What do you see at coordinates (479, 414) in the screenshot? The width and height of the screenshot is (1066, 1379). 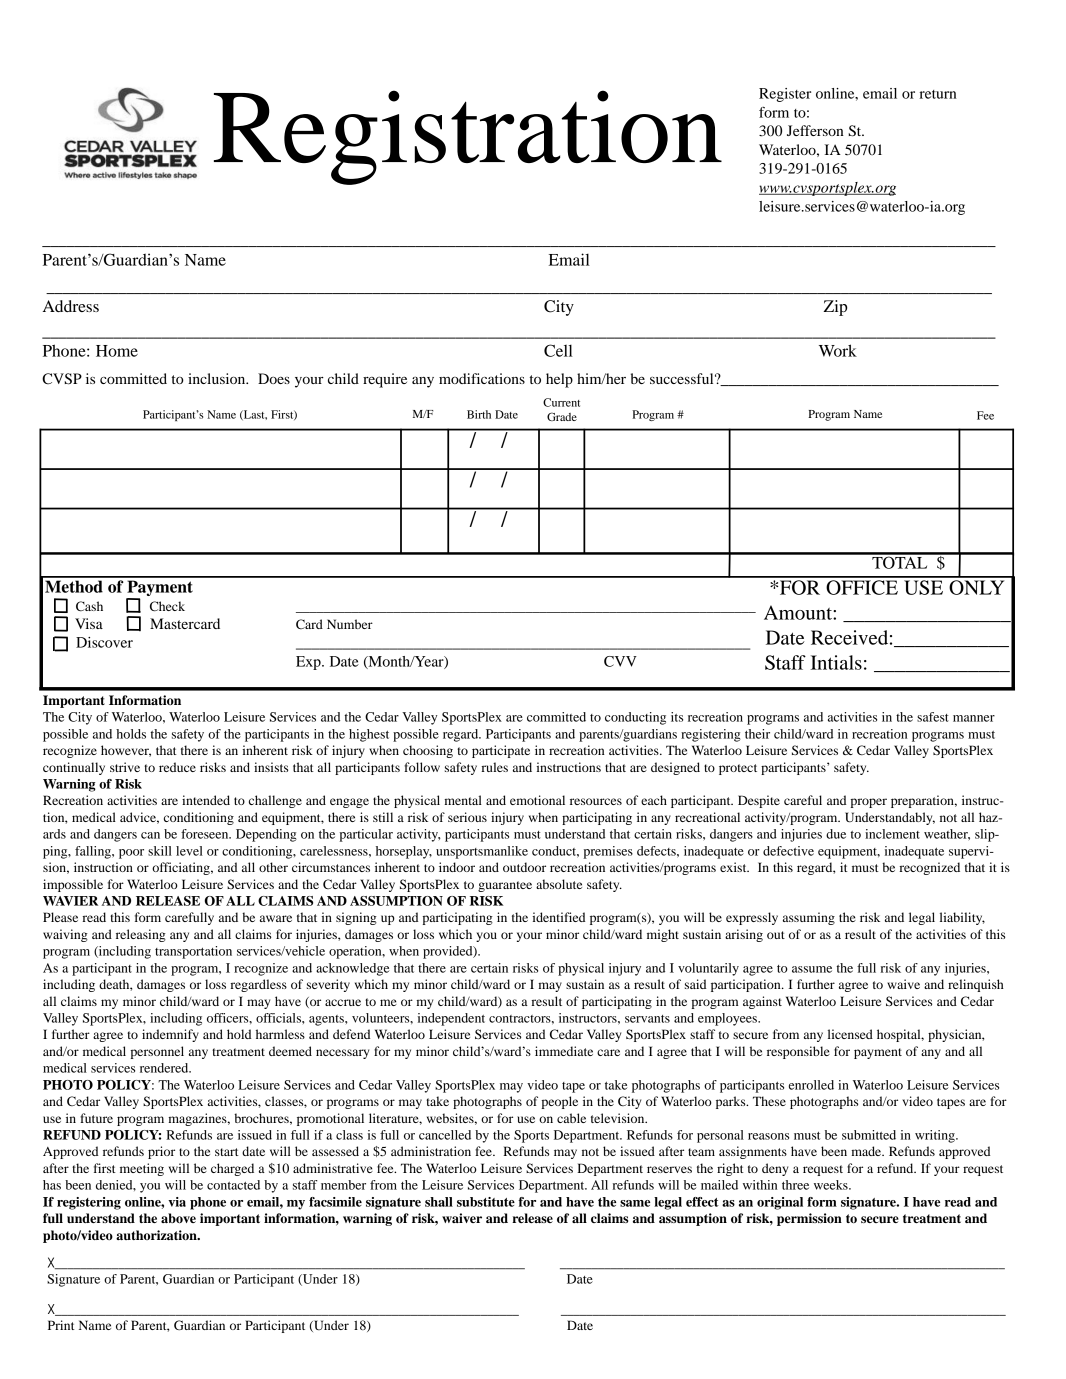 I see `Birth` at bounding box center [479, 414].
